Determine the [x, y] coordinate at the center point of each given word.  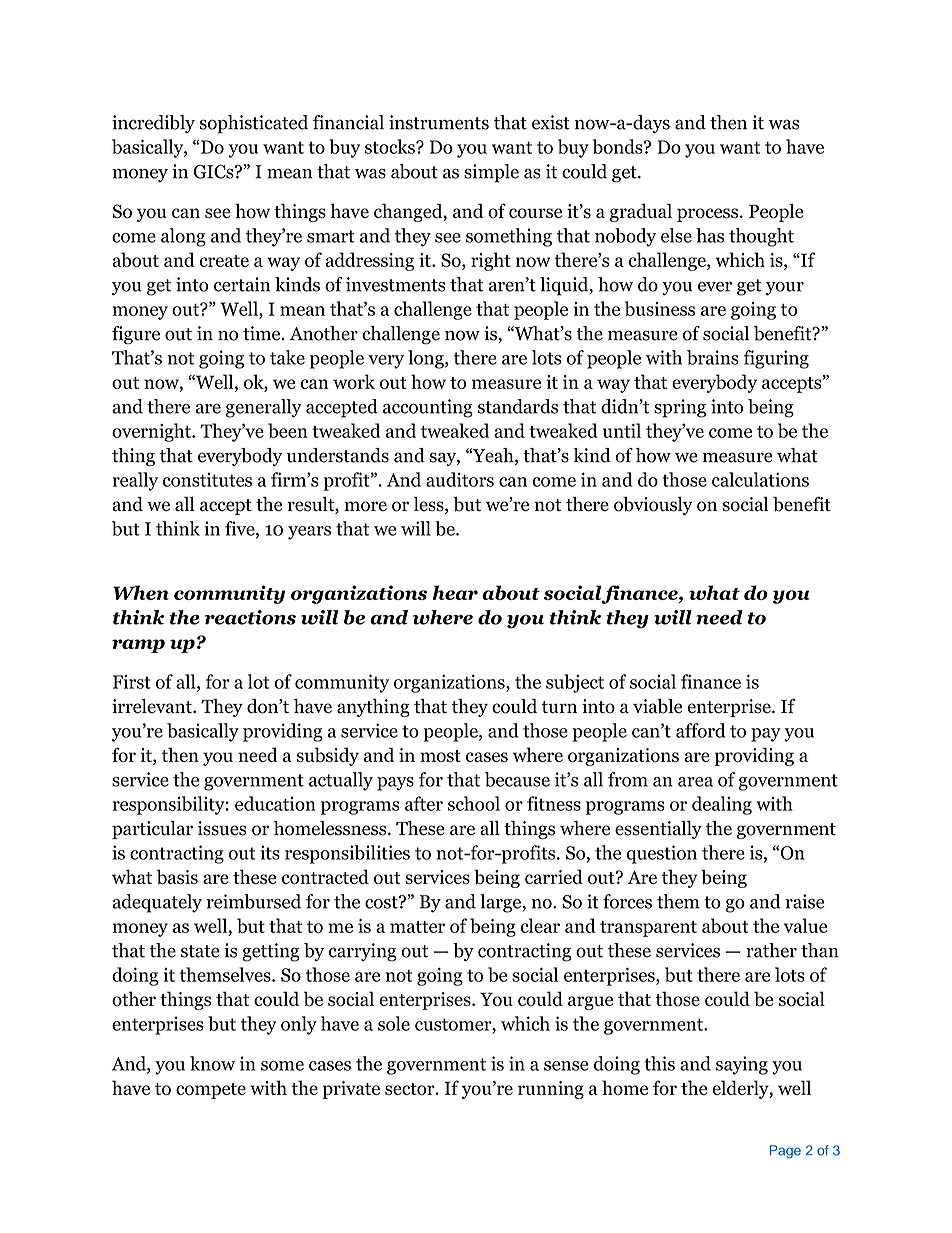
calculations [760, 479]
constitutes [207, 479]
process [709, 215]
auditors [460, 479]
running [551, 1090]
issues [222, 828]
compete [211, 1091]
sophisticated [253, 124]
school [474, 803]
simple [491, 173]
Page [785, 1152]
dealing [722, 805]
